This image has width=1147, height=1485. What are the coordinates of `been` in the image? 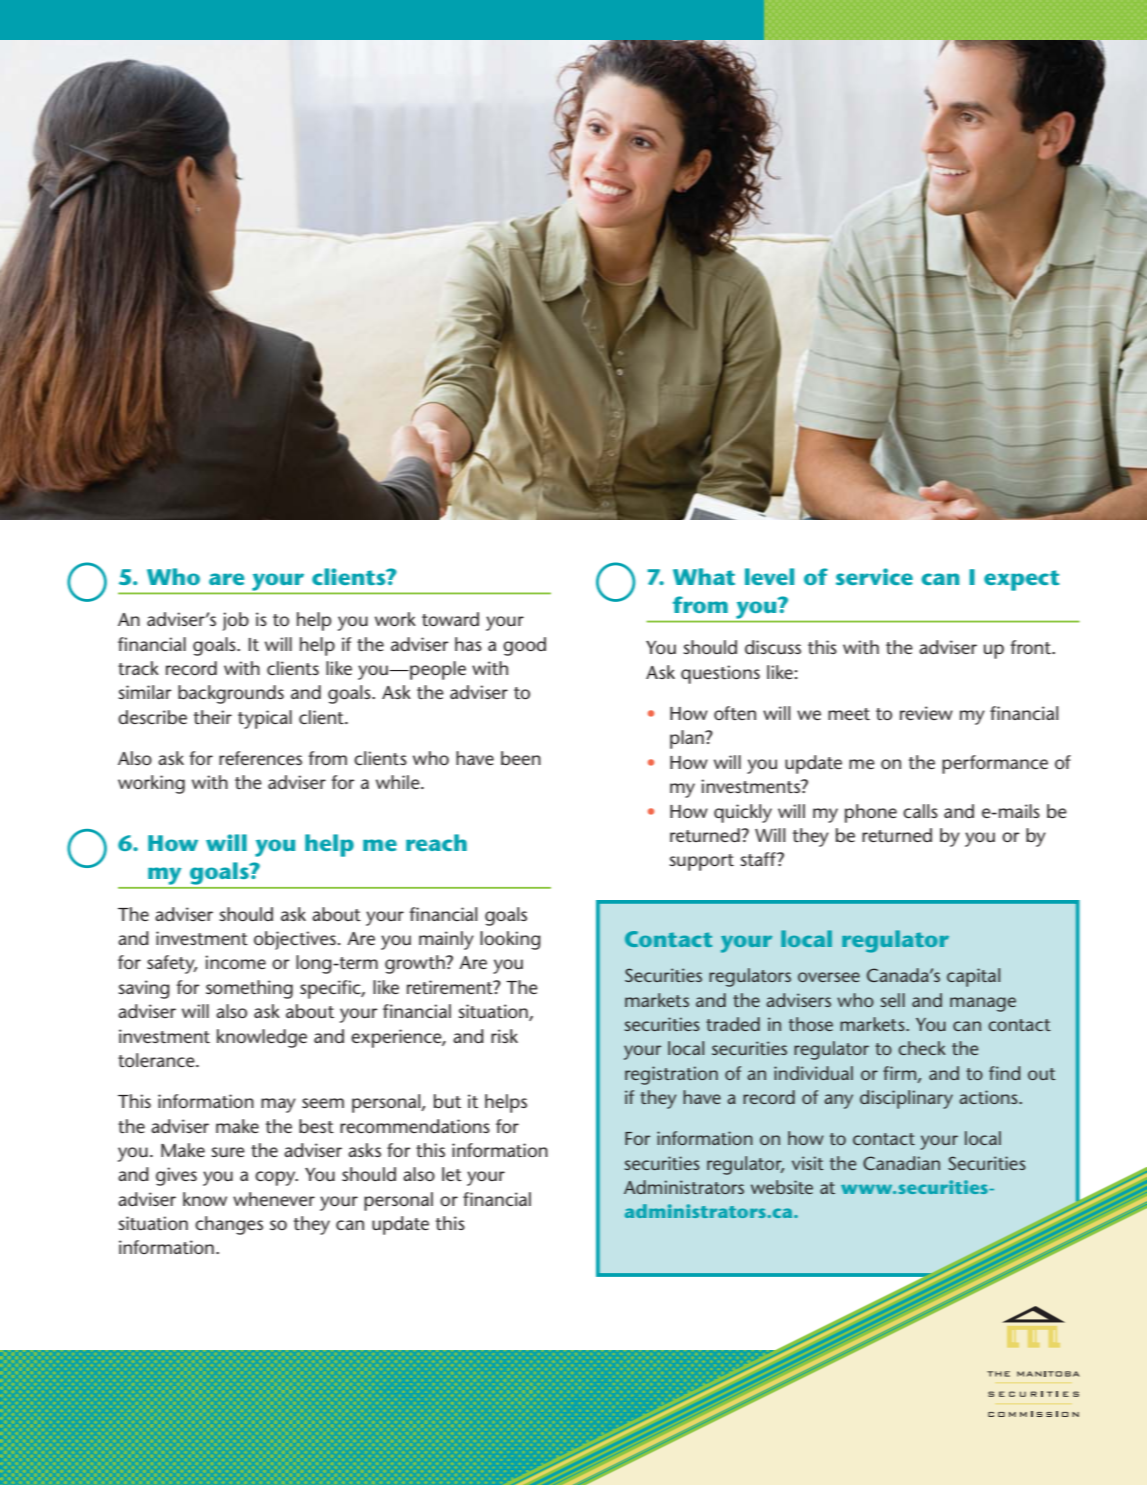 It's located at (521, 758).
